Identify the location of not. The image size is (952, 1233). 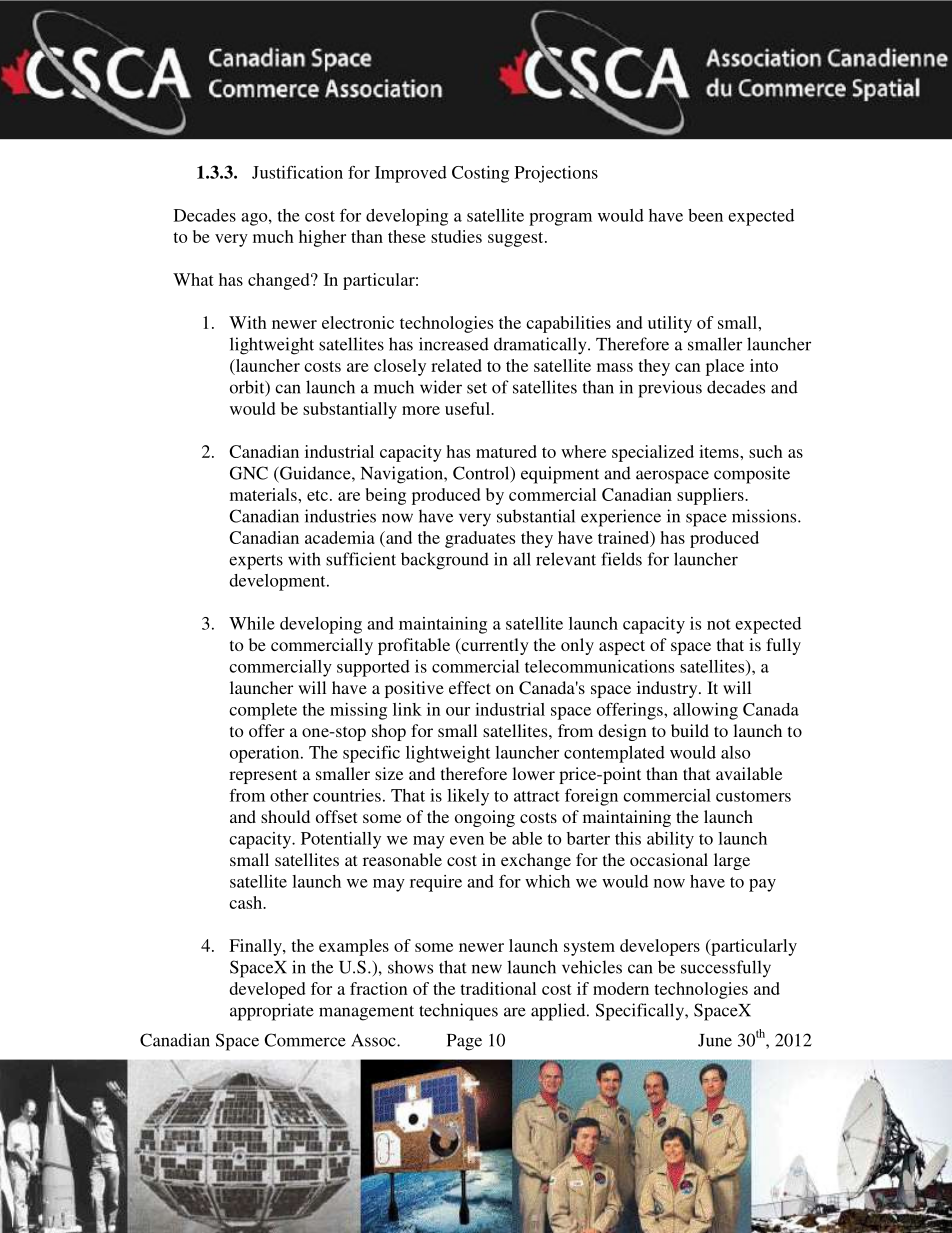
(719, 624).
